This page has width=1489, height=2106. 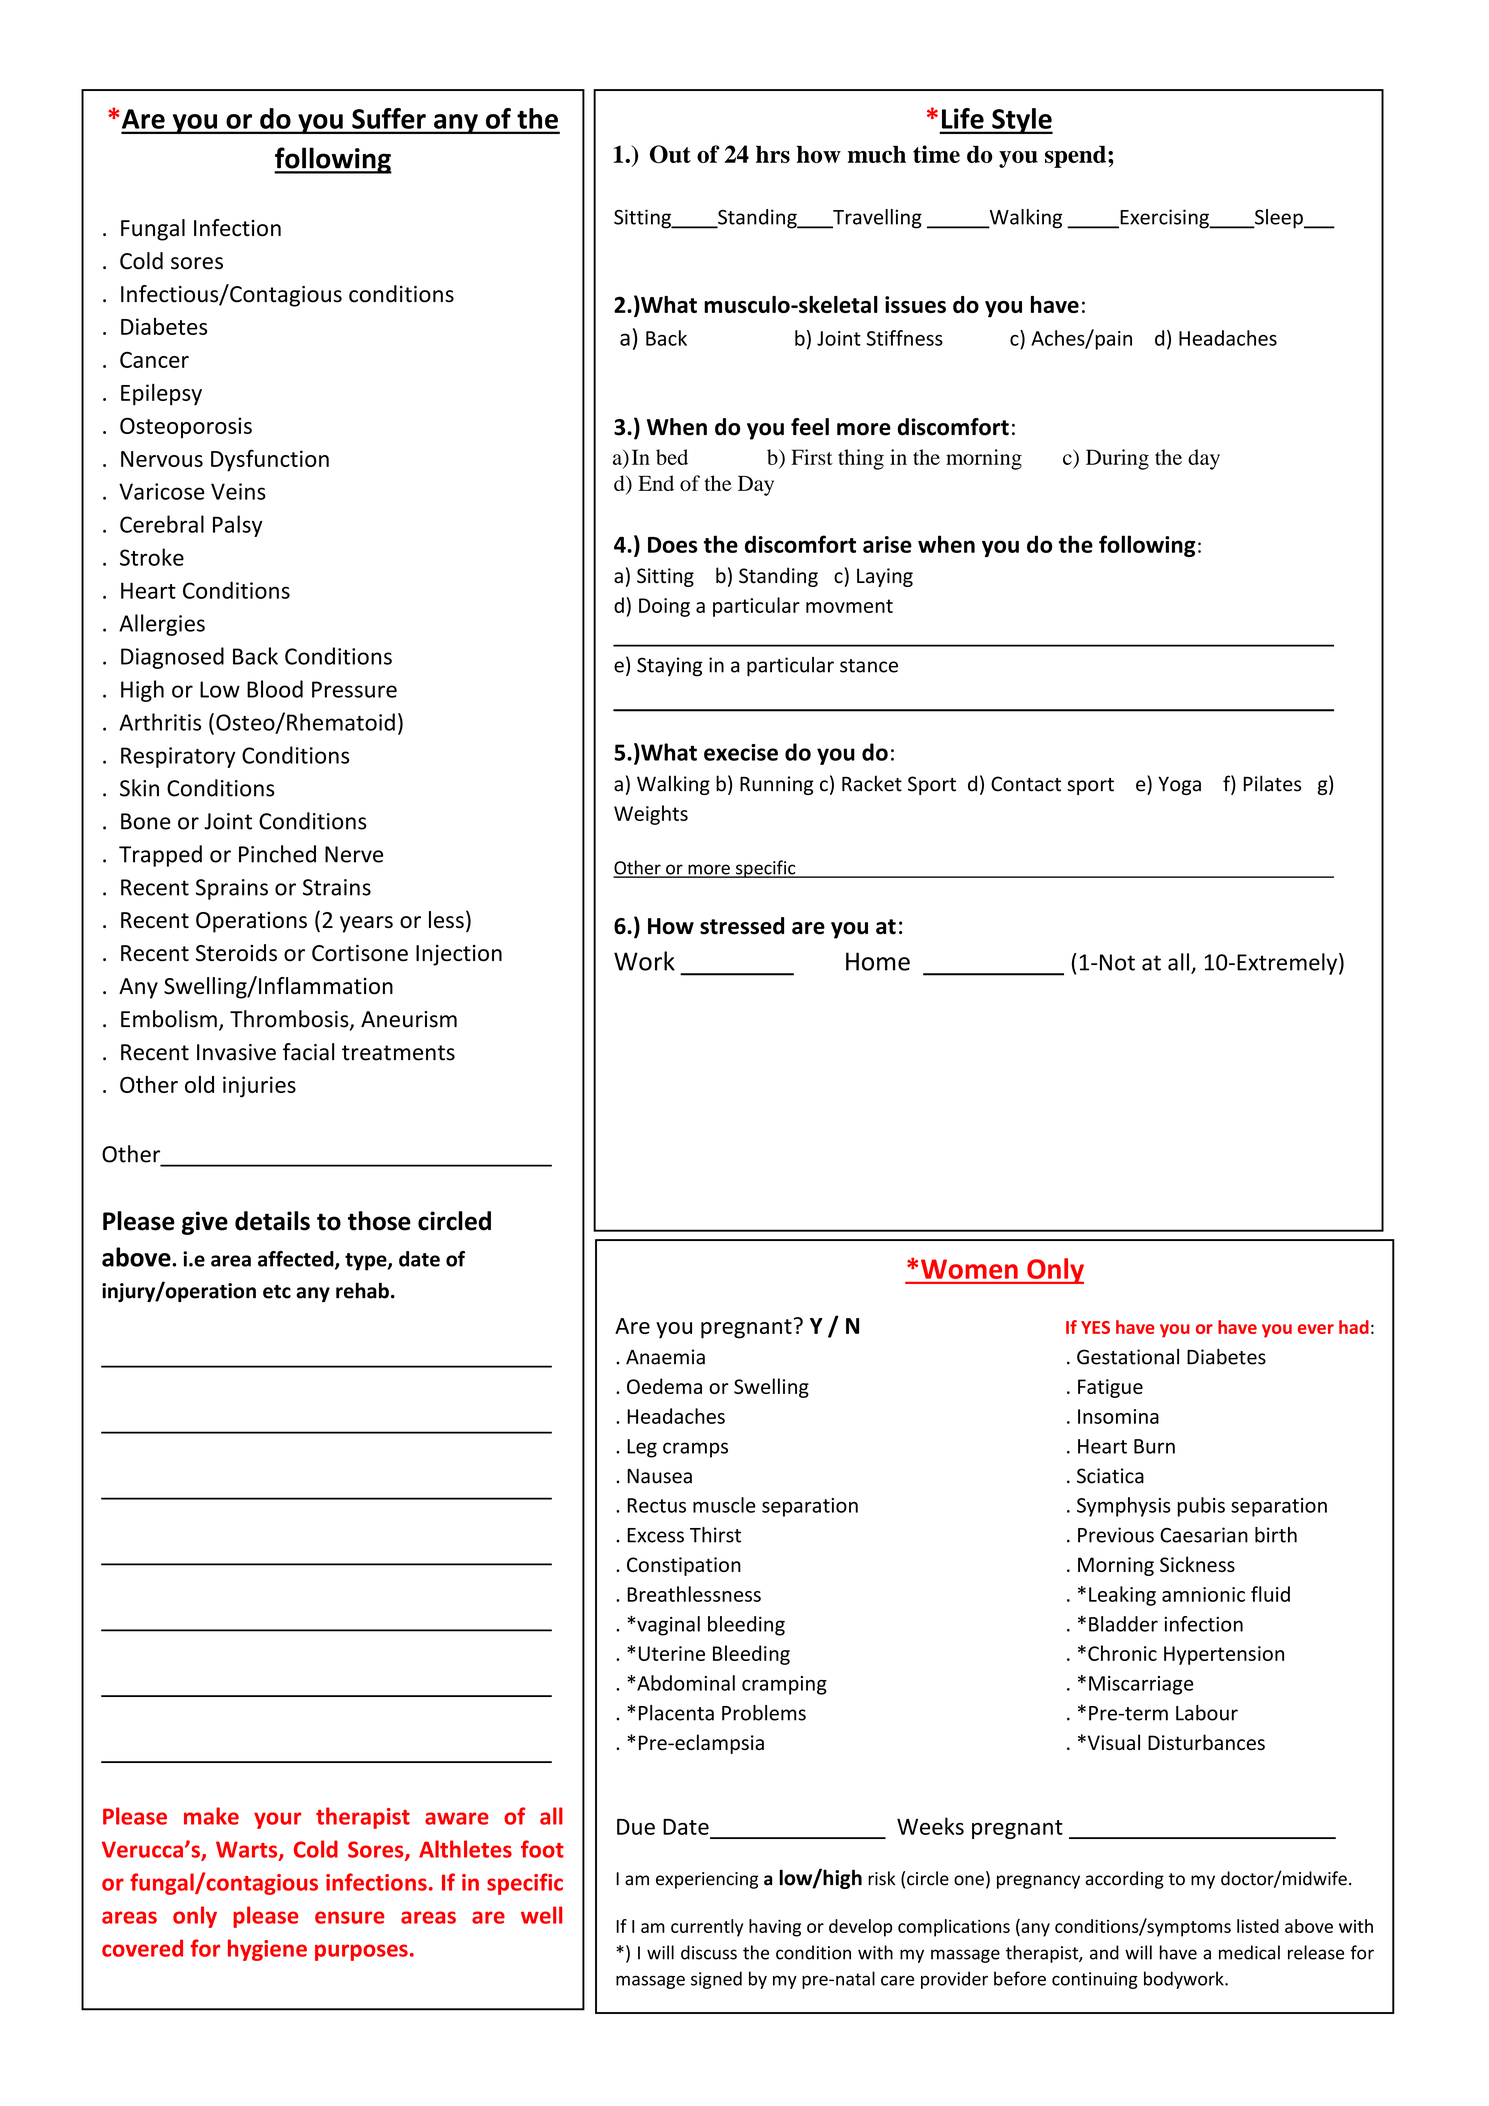 What do you see at coordinates (1128, 1357) in the page?
I see `Gestational` at bounding box center [1128, 1357].
